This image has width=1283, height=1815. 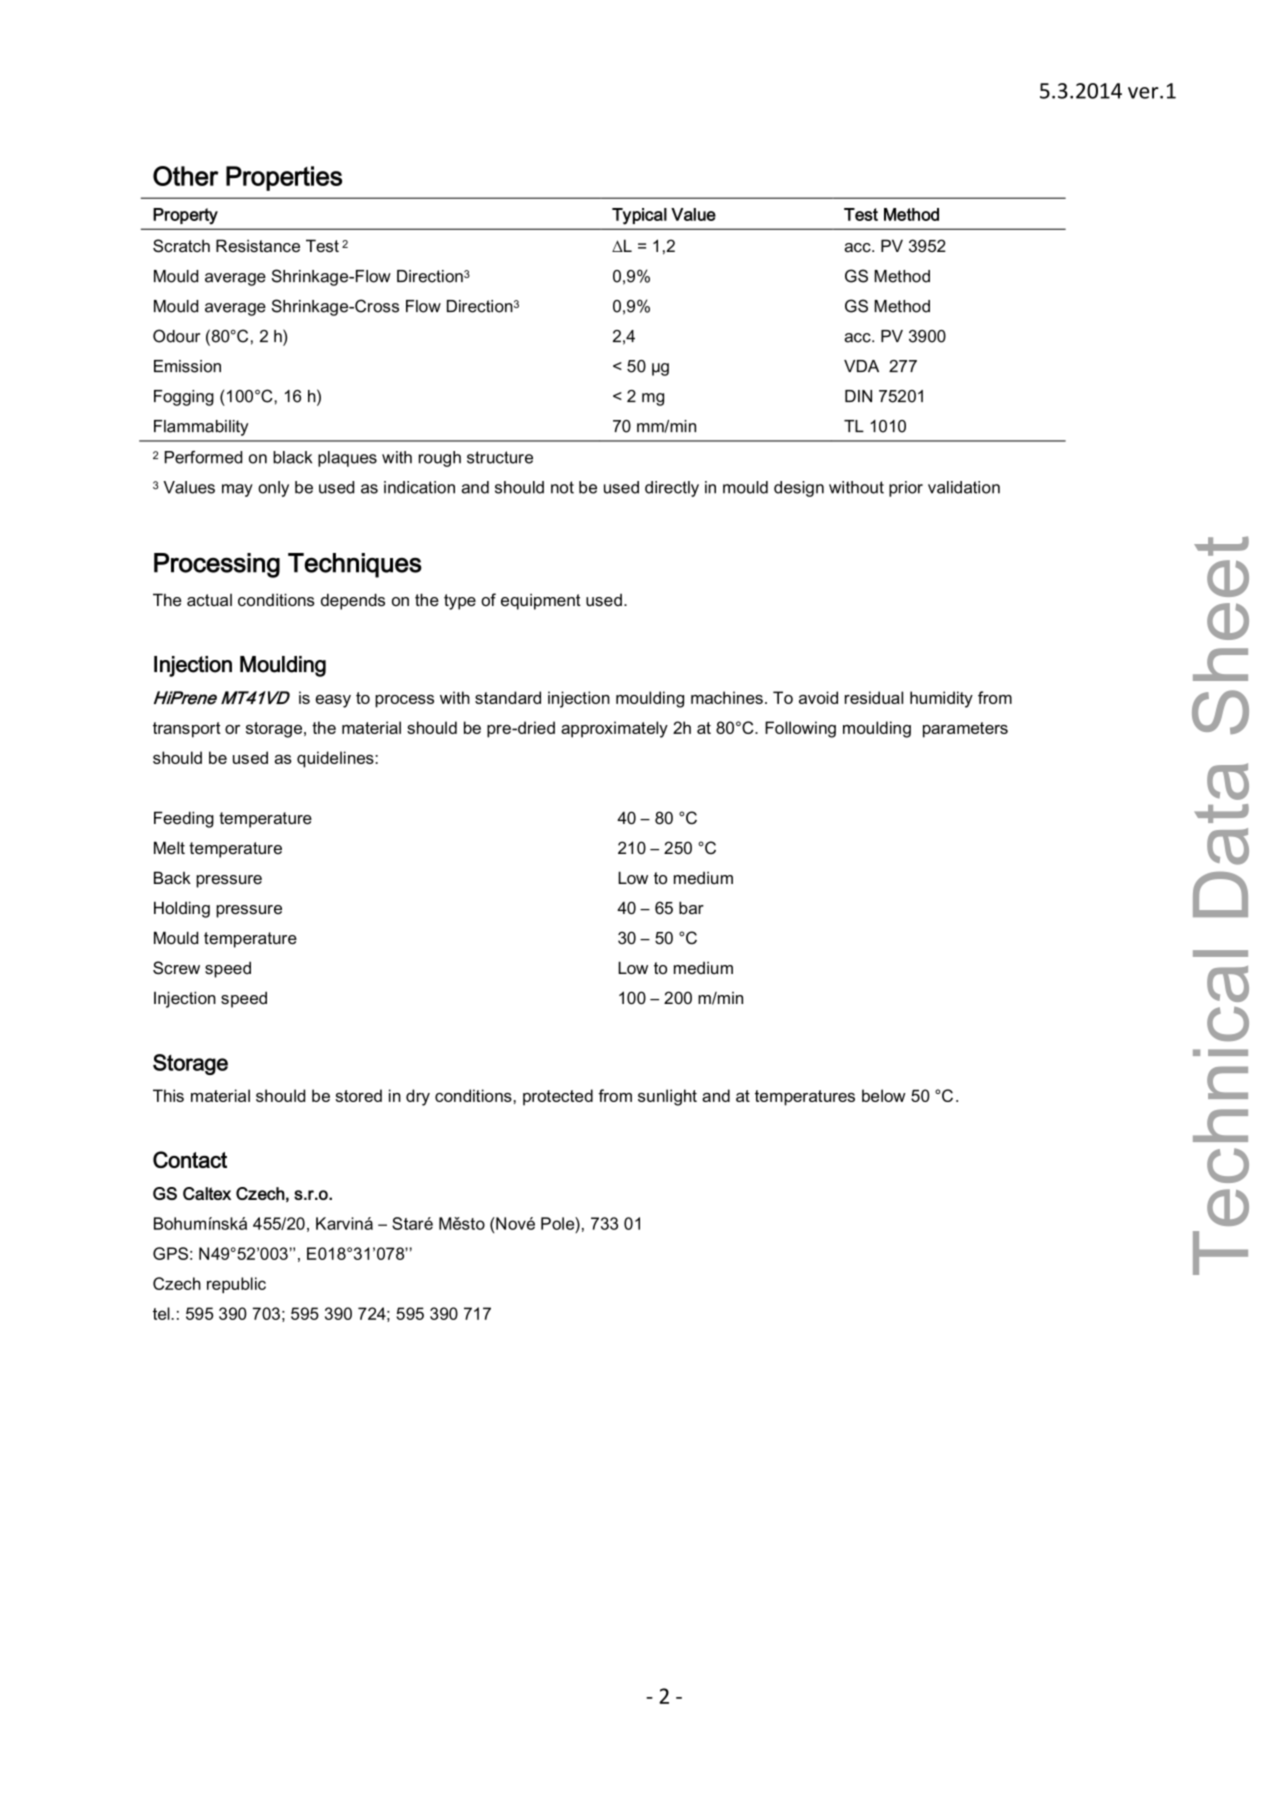 I want to click on residual, so click(x=874, y=697).
